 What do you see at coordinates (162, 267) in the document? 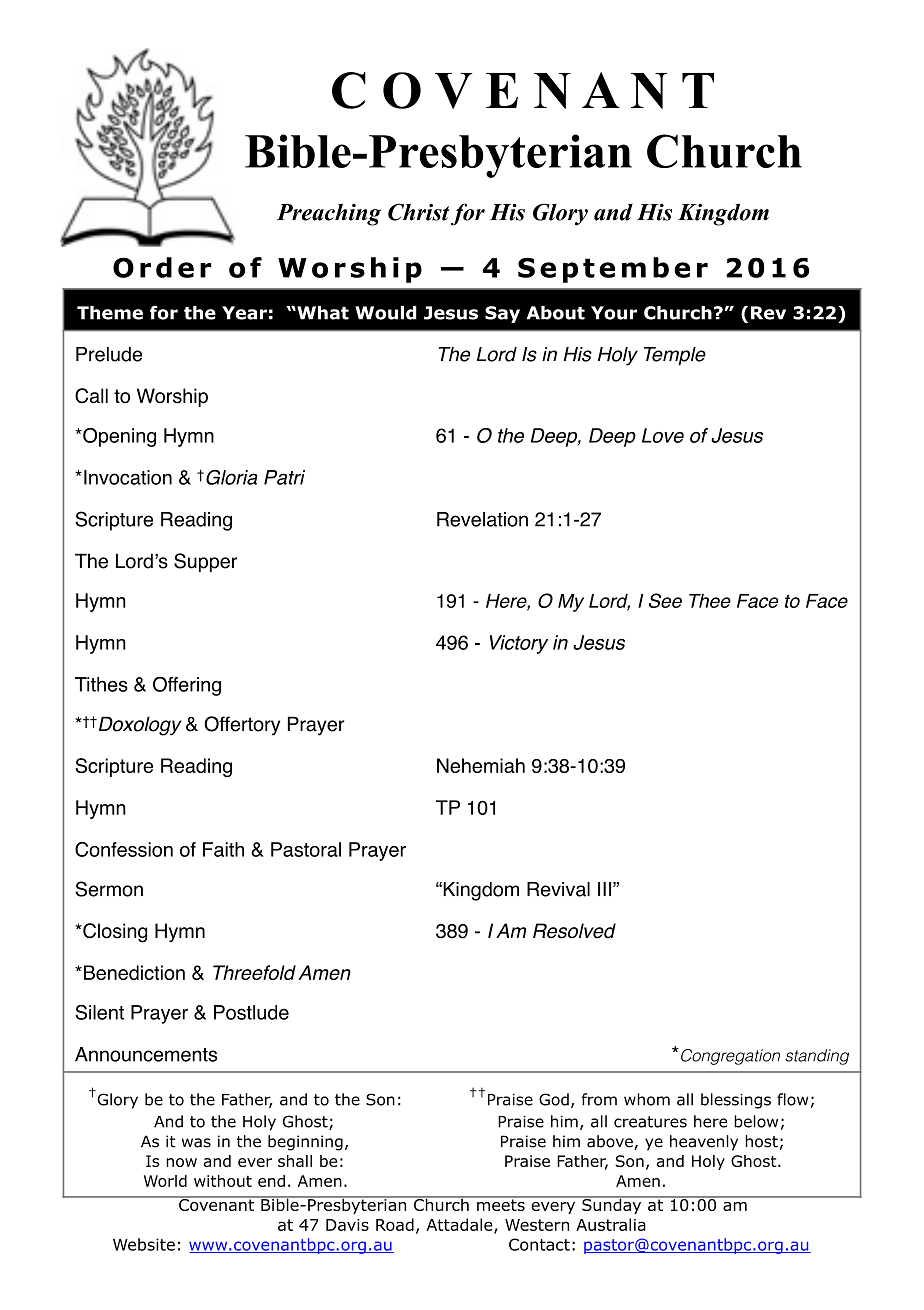
I see `Order` at bounding box center [162, 267].
